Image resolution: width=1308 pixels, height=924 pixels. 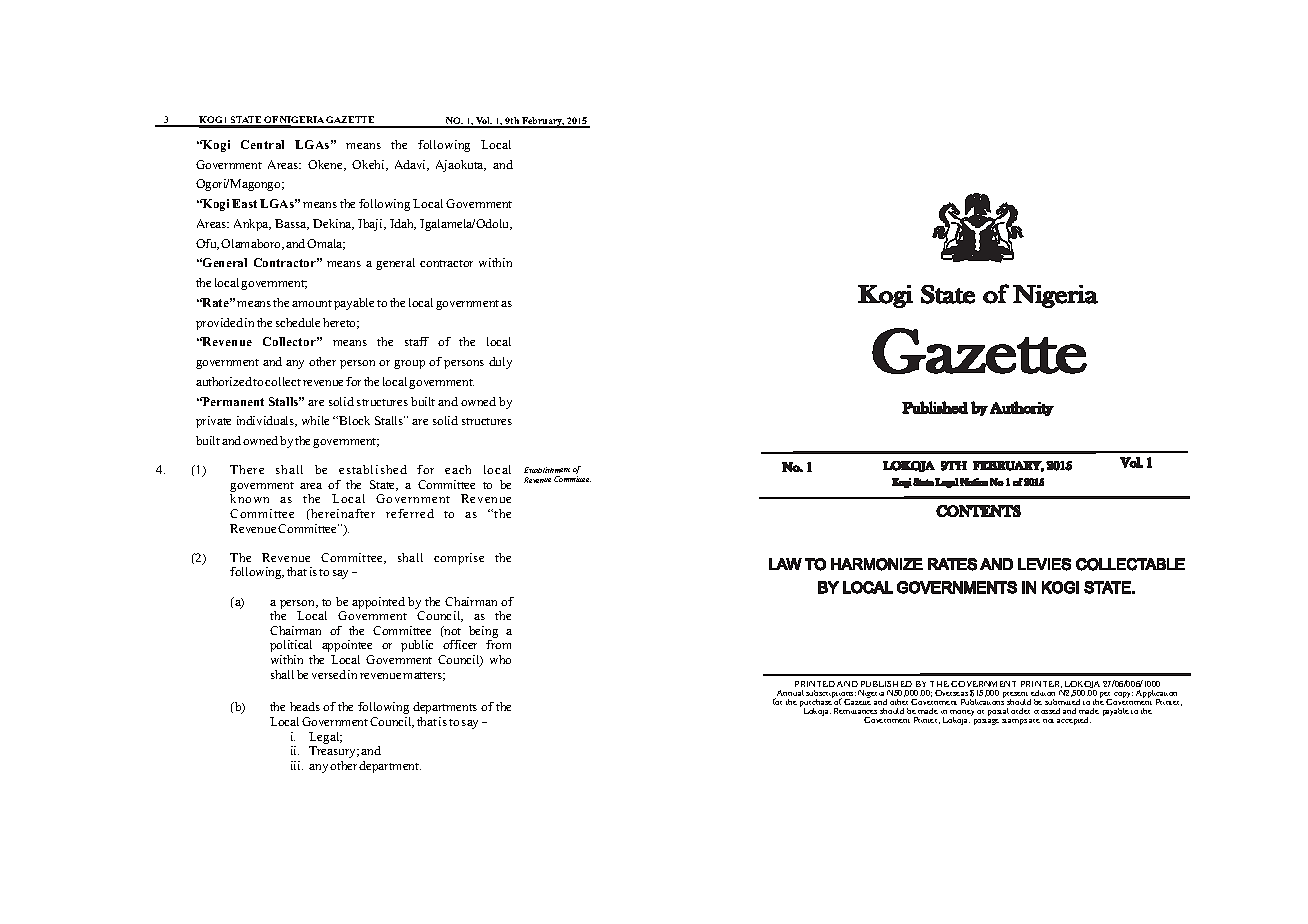 What do you see at coordinates (262, 144) in the screenshot?
I see `Central` at bounding box center [262, 144].
